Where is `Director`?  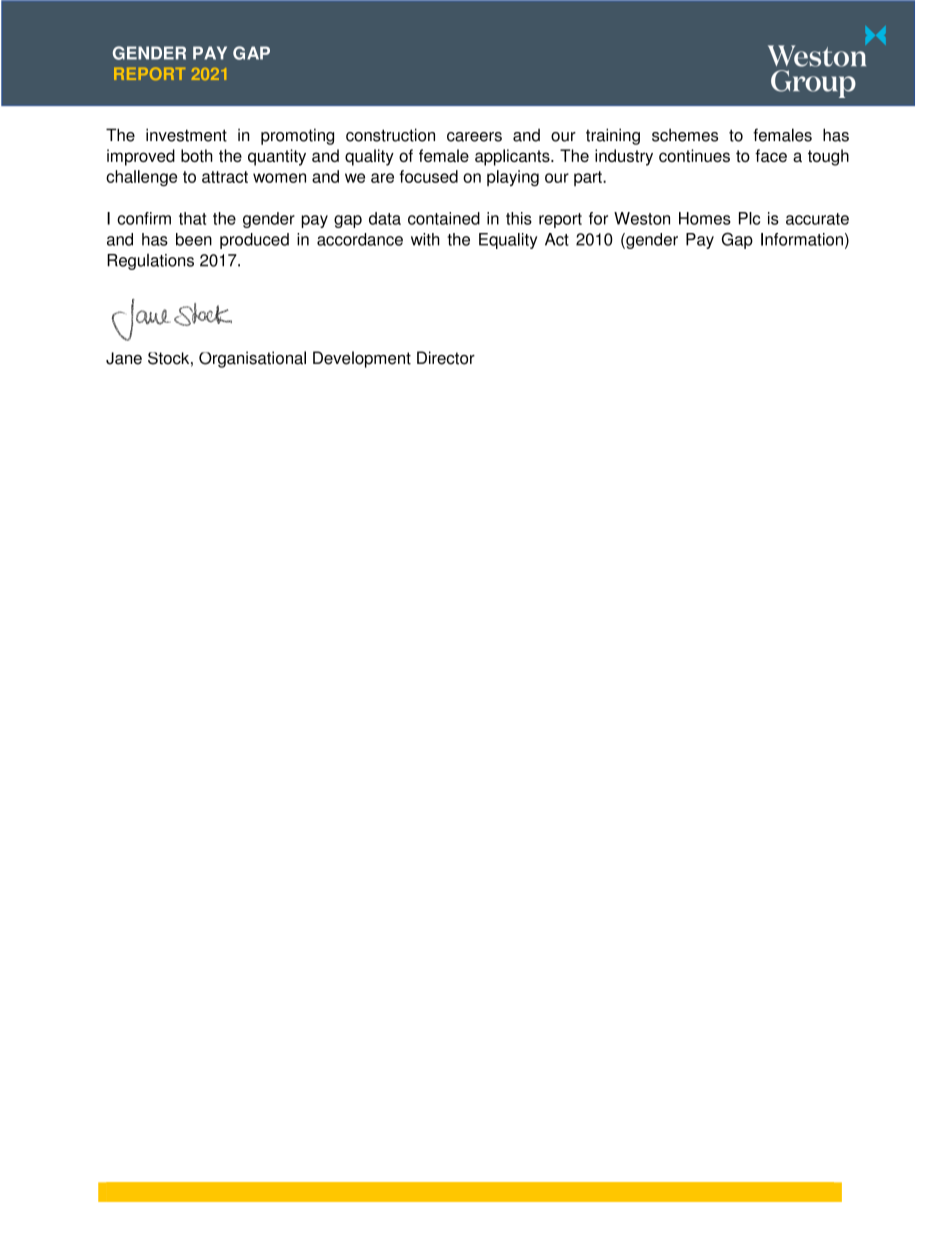
Director is located at coordinates (446, 358).
